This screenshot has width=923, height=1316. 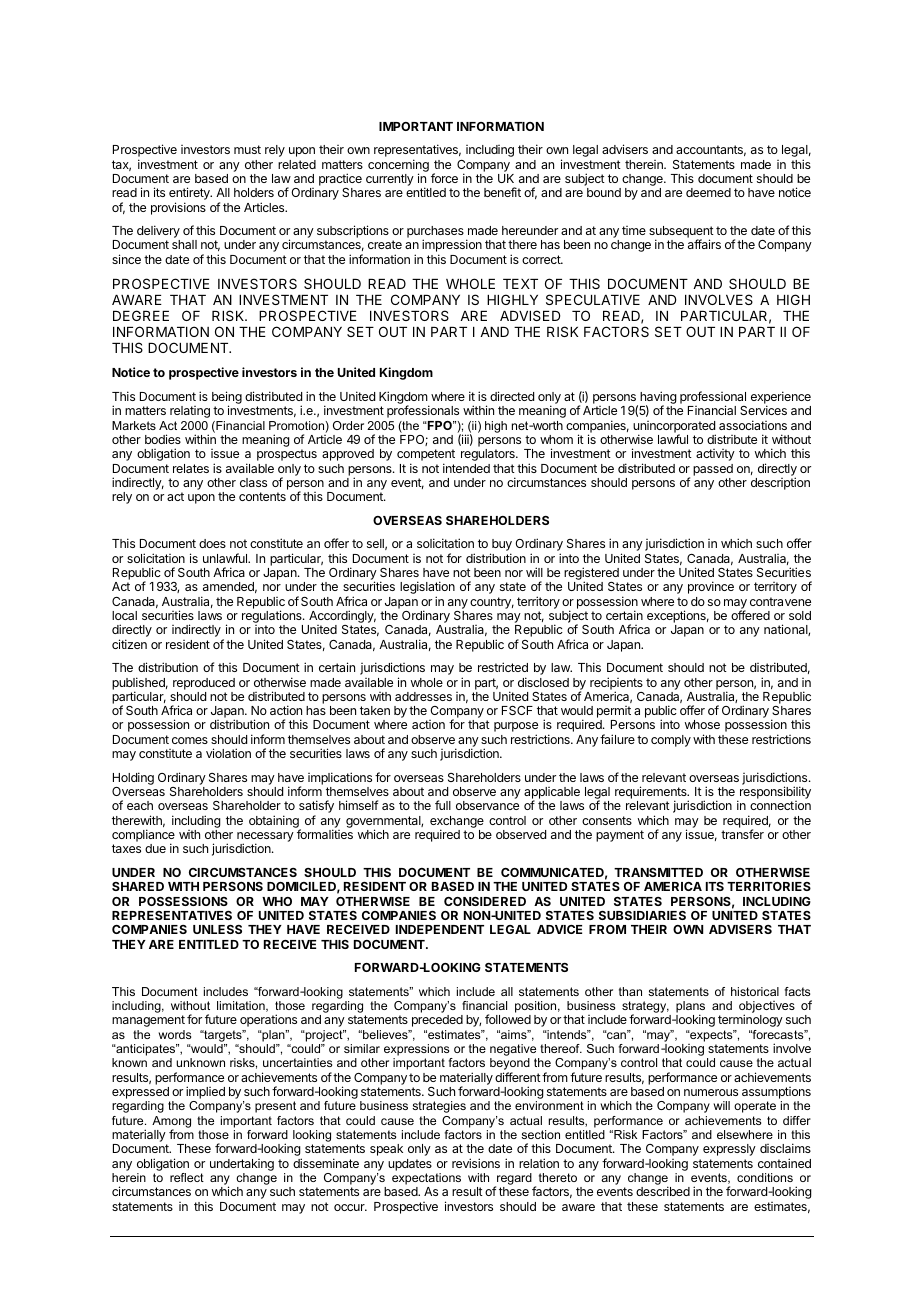 I want to click on responsibility, so click(x=774, y=794).
